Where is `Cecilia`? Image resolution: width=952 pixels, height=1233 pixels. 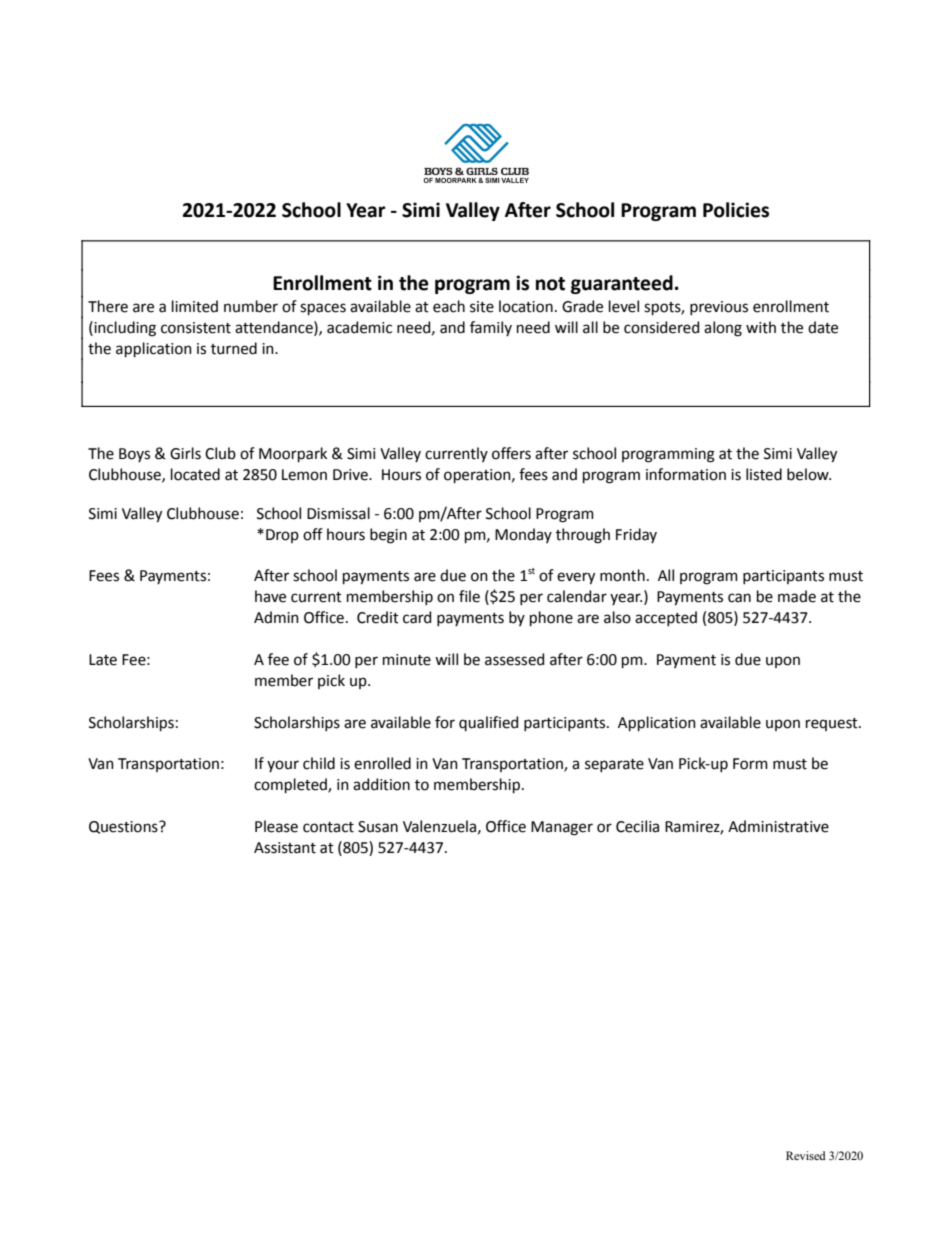 Cecilia is located at coordinates (637, 826).
